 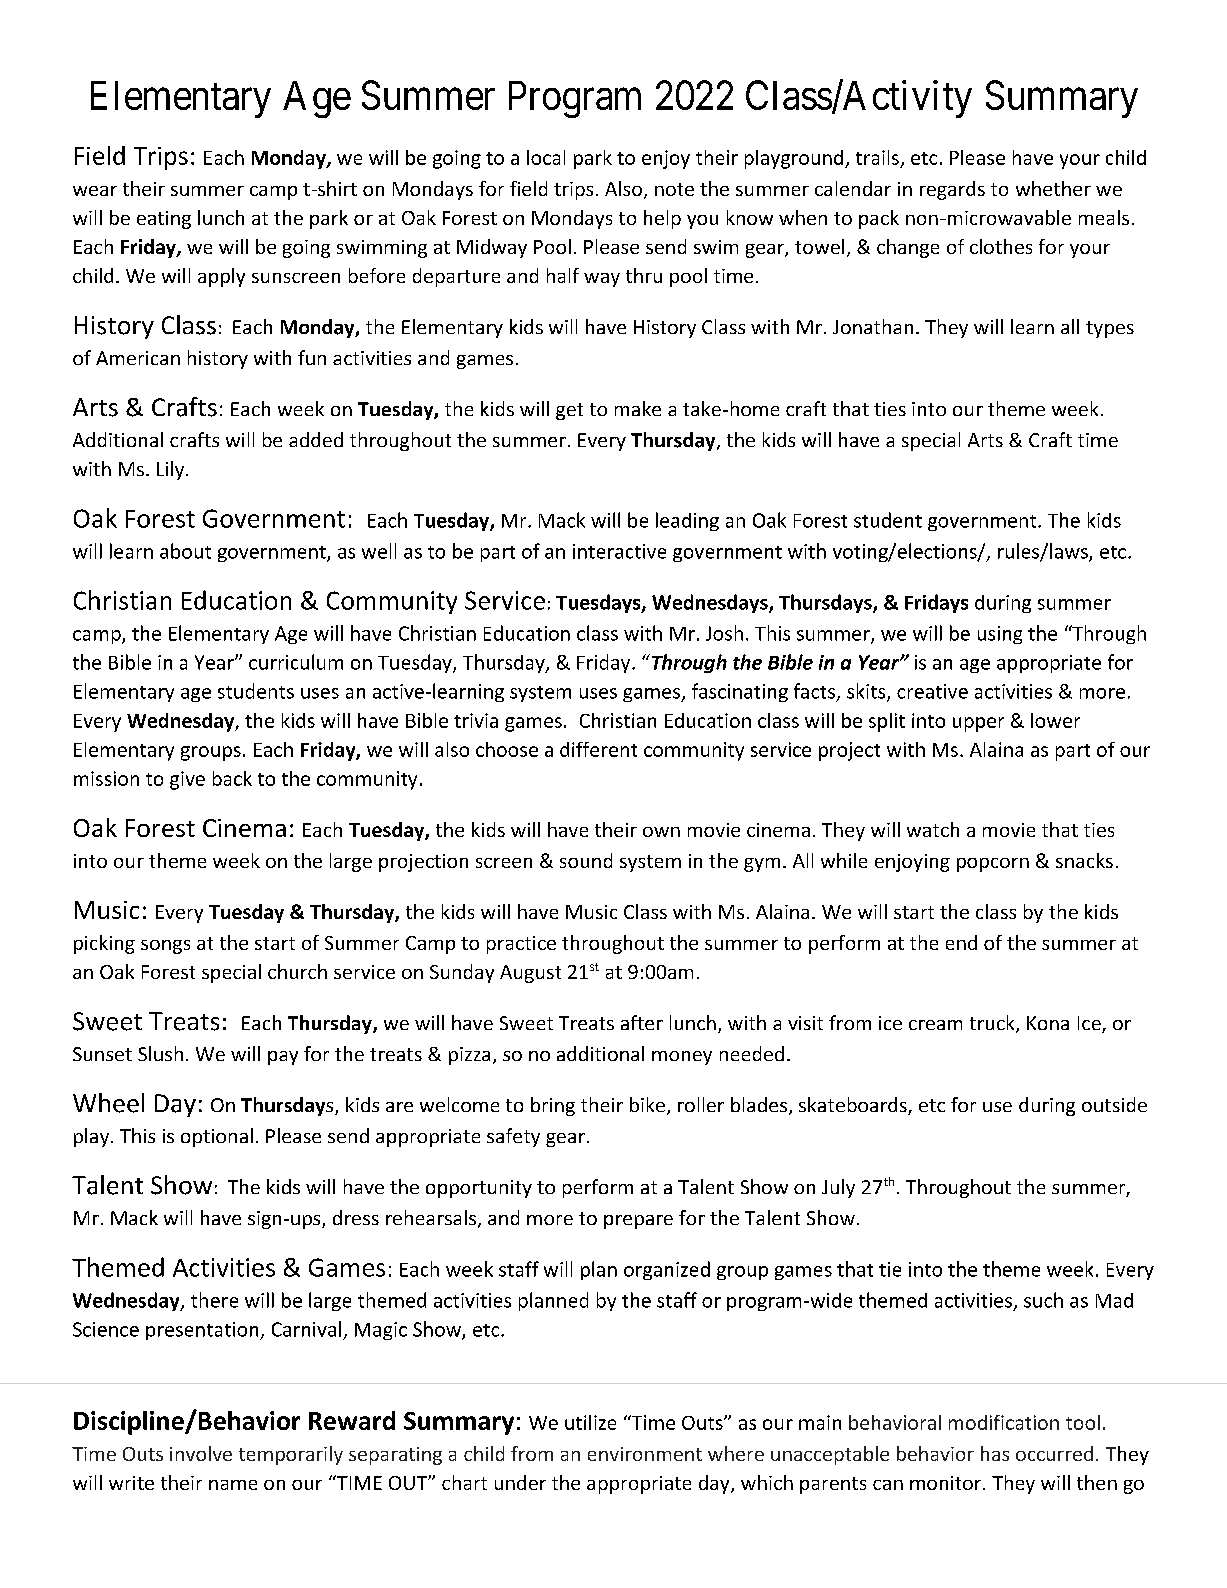 What do you see at coordinates (647, 1104) in the screenshot?
I see `bike` at bounding box center [647, 1104].
